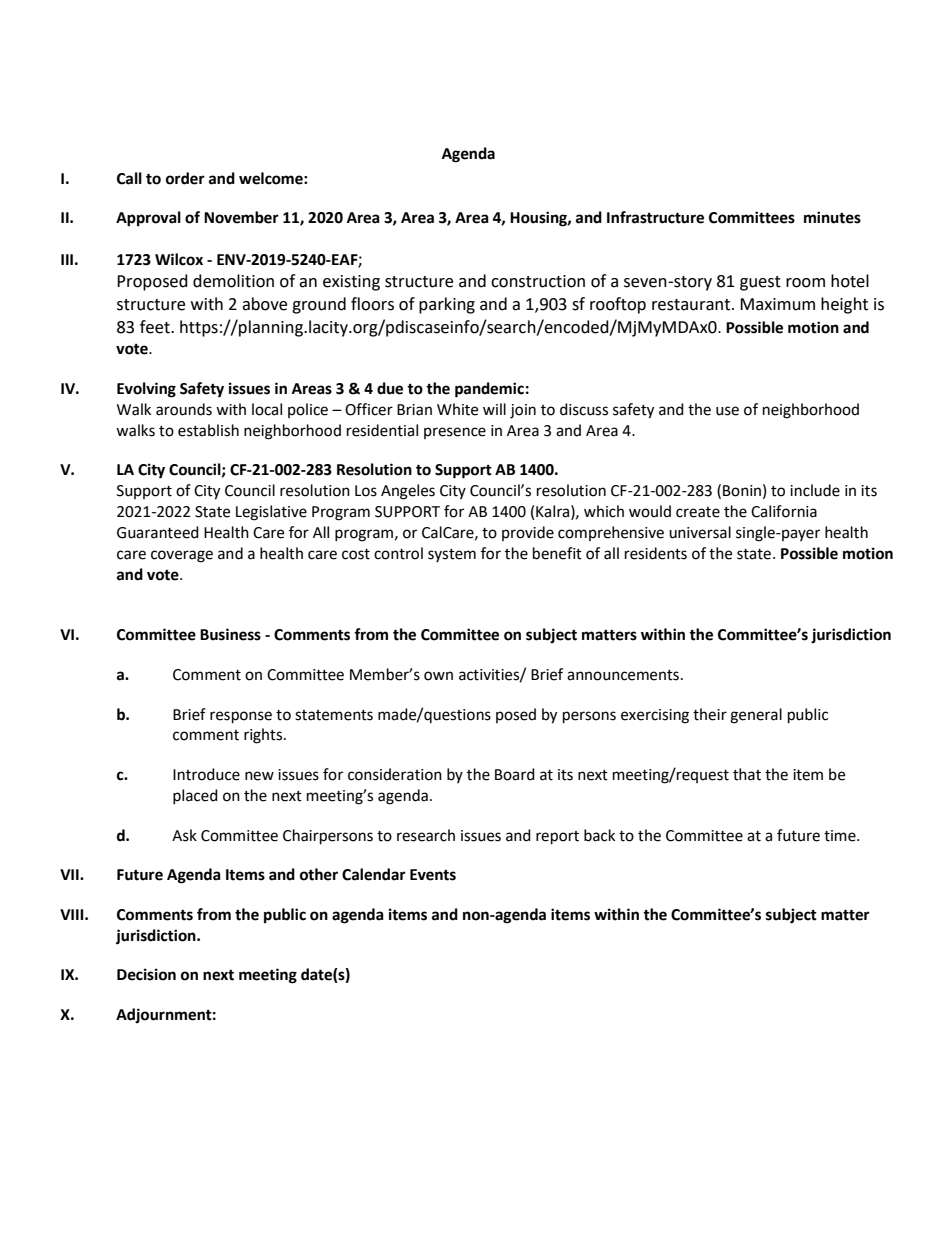 The height and width of the screenshot is (1233, 952). What do you see at coordinates (146, 974) in the screenshot?
I see `Decision` at bounding box center [146, 974].
